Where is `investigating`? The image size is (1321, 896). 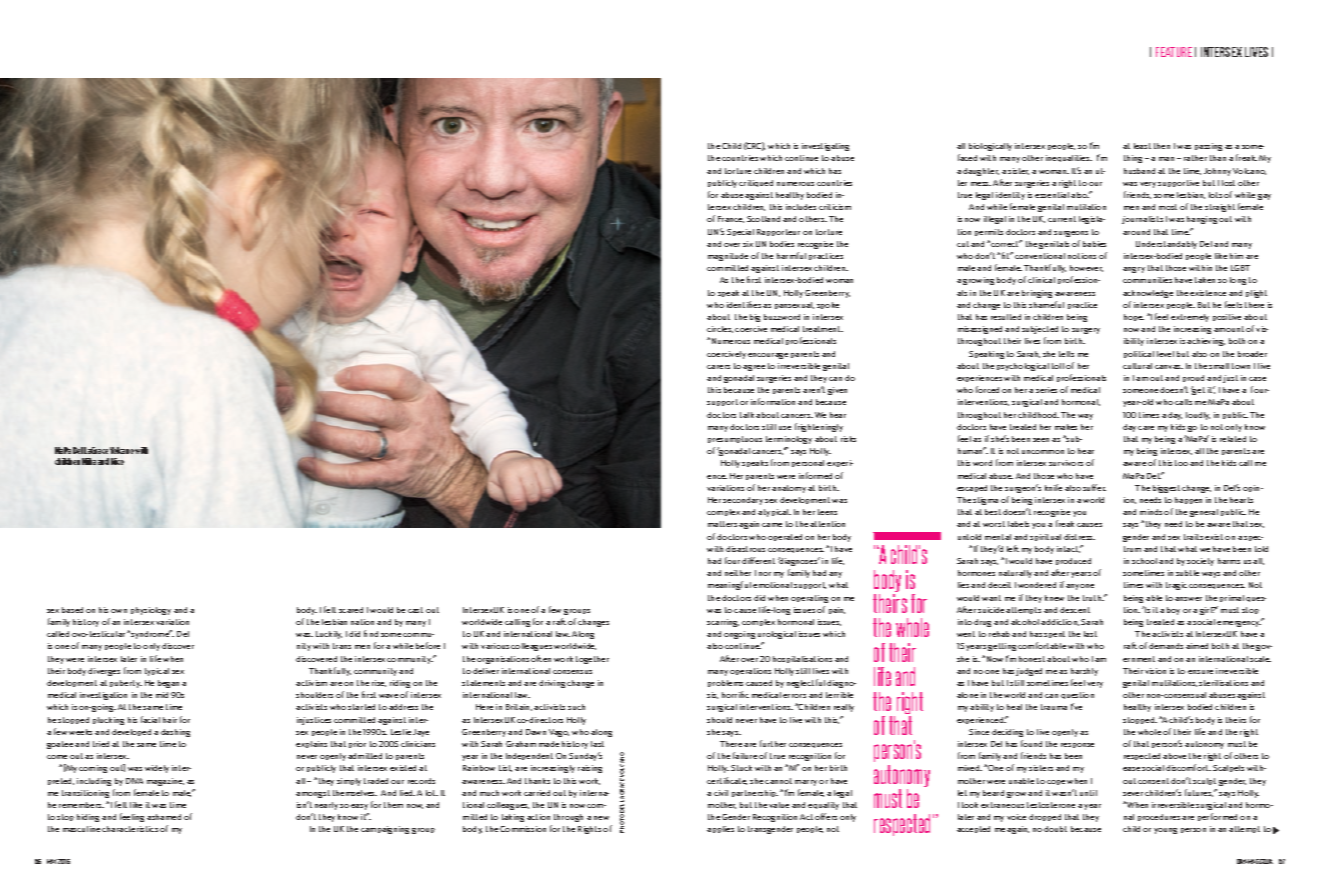 investigating is located at coordinates (825, 147).
